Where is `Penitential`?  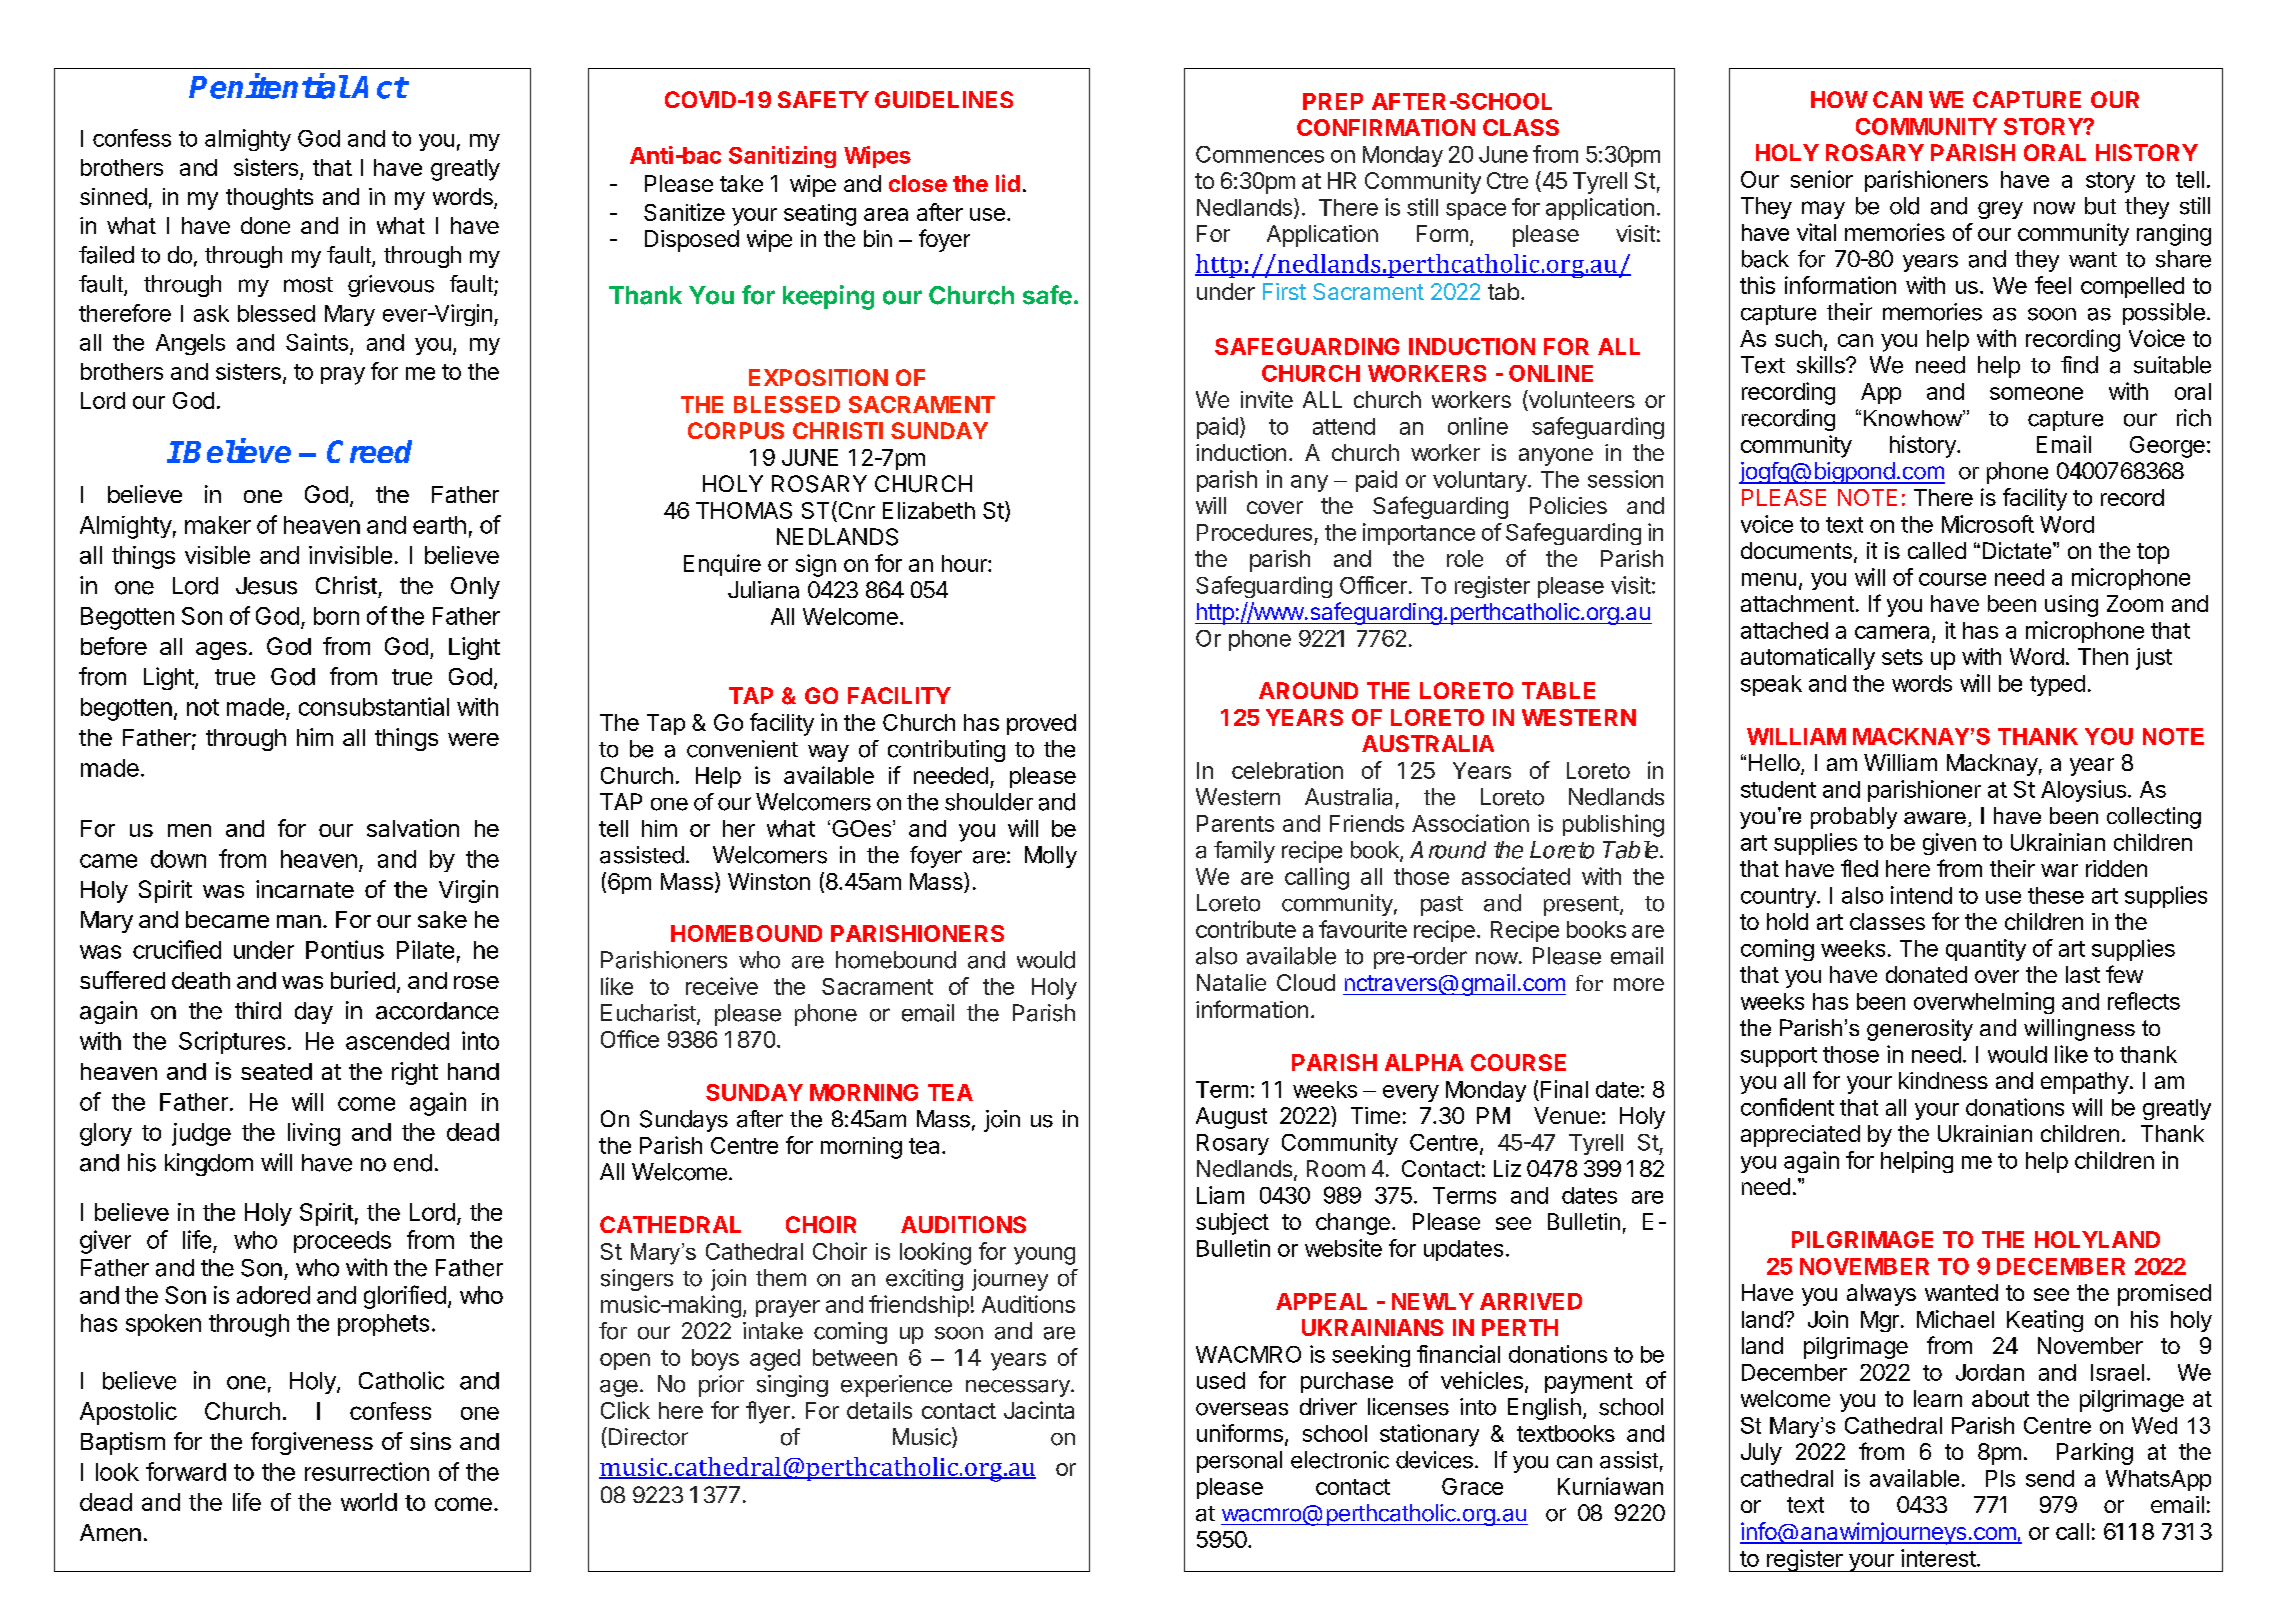
Penitential is located at coordinates (269, 86).
